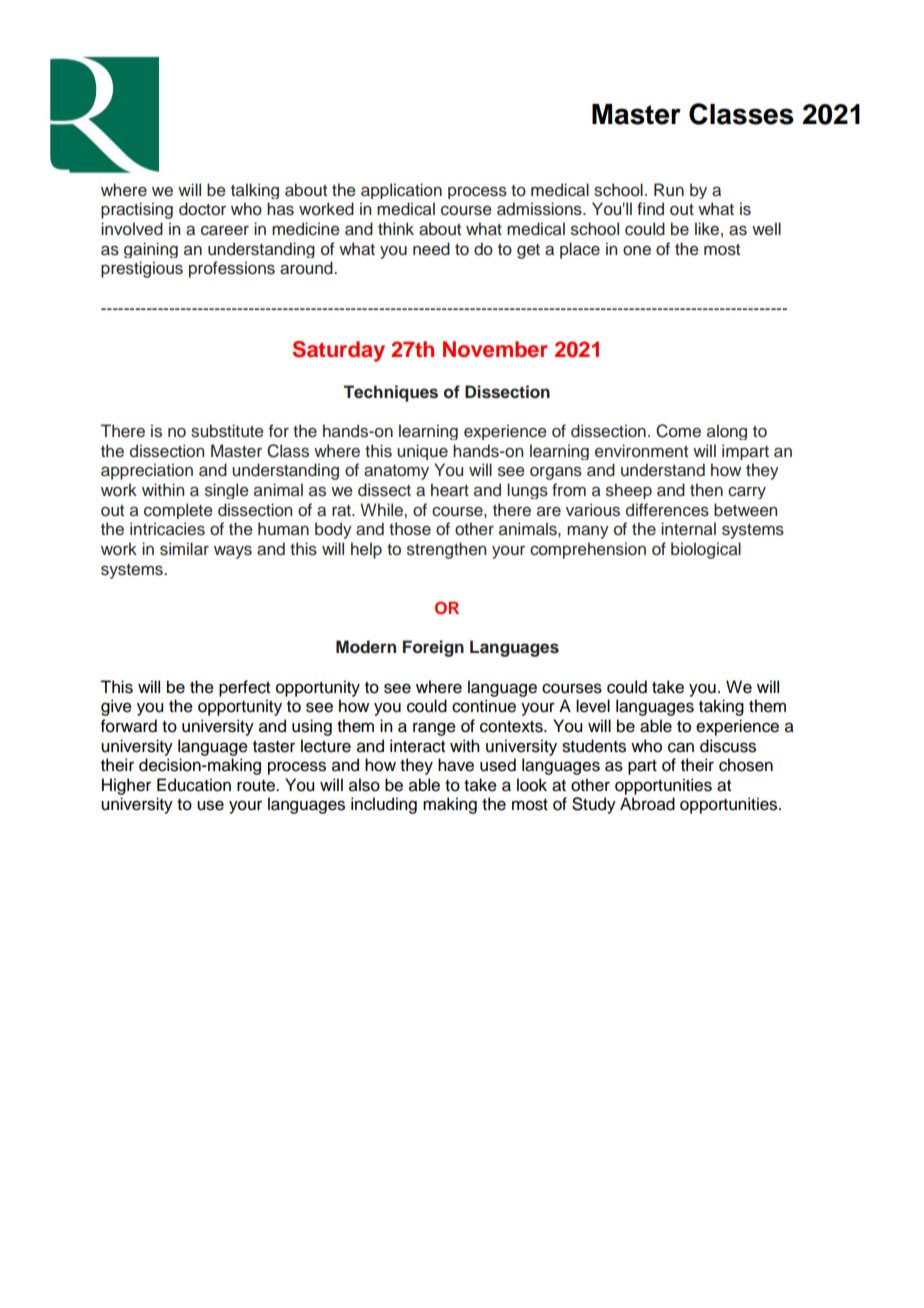 Image resolution: width=924 pixels, height=1308 pixels. Describe the element at coordinates (401, 191) in the screenshot. I see `application` at that location.
